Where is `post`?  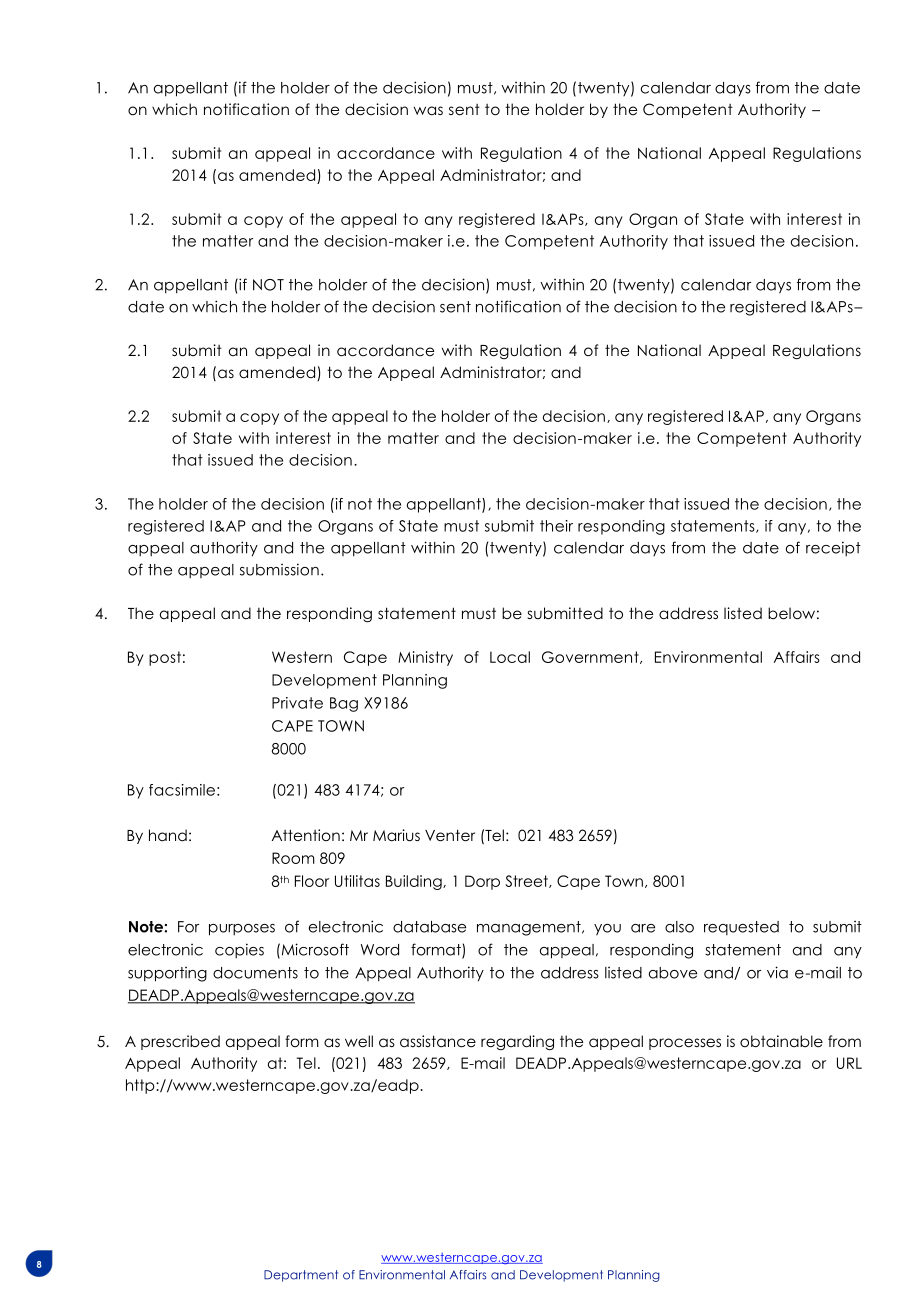
post is located at coordinates (165, 658).
